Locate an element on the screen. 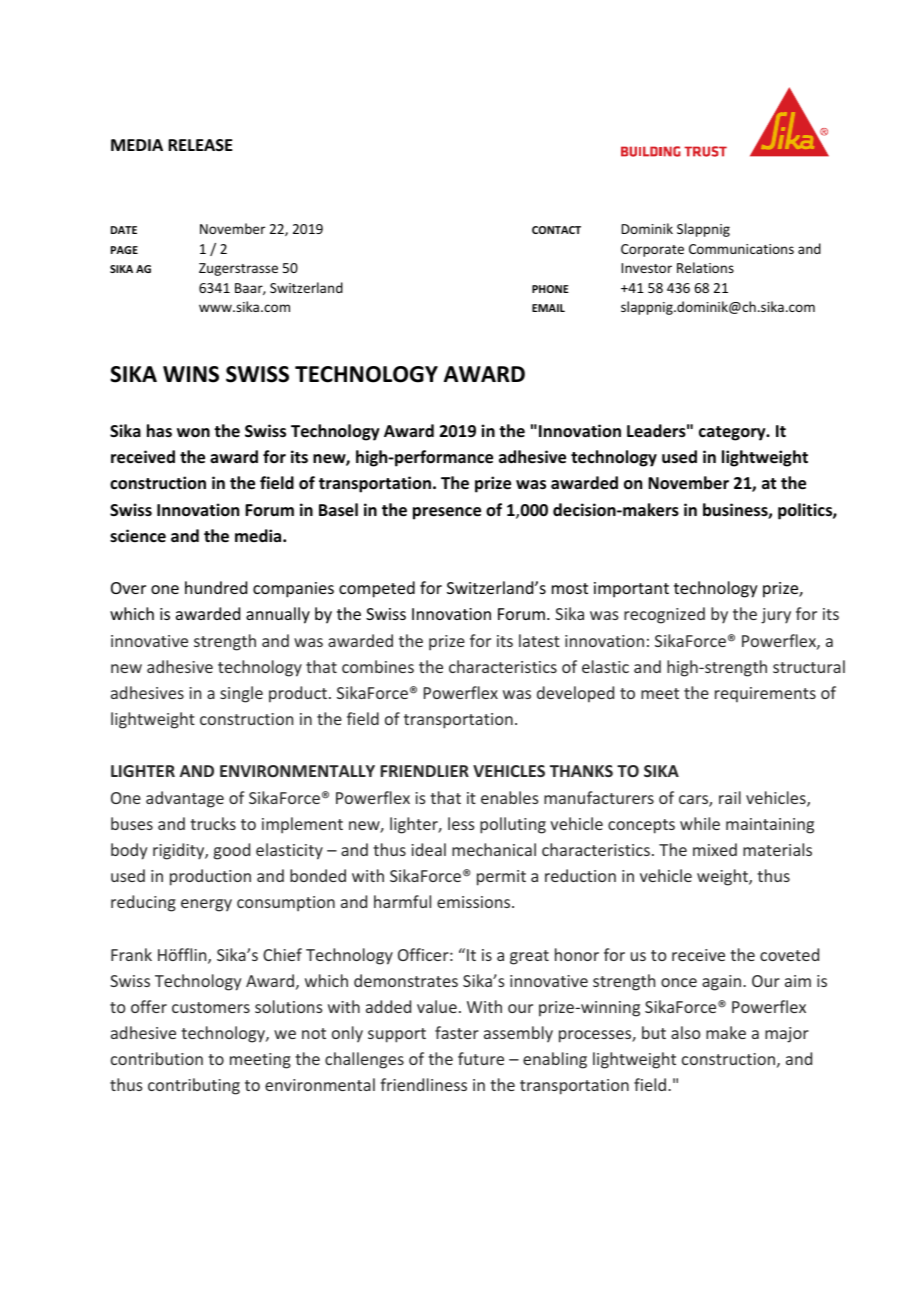 This screenshot has height=1308, width=924. RELEASE is located at coordinates (200, 145).
